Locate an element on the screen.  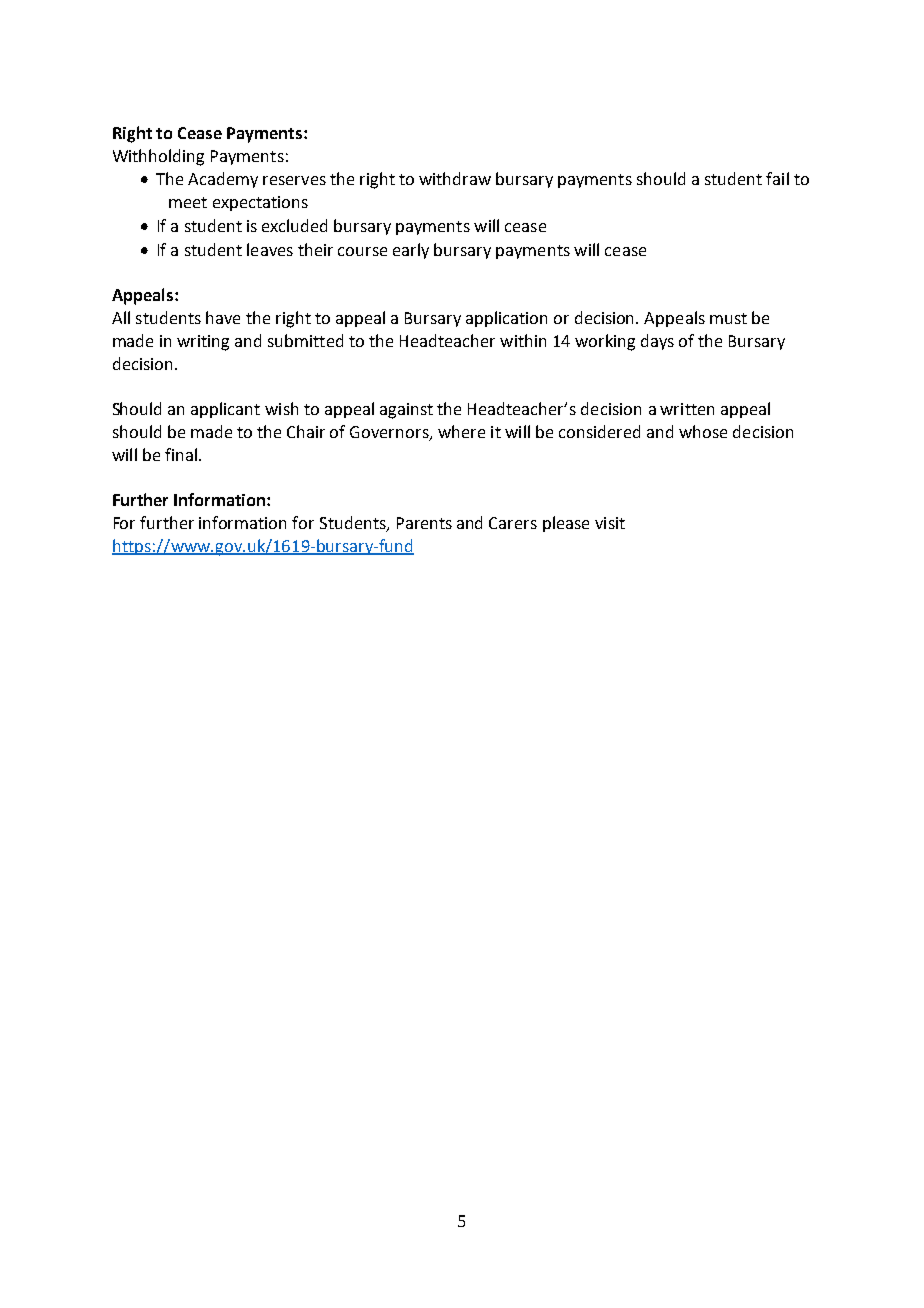
Academy is located at coordinates (223, 180).
